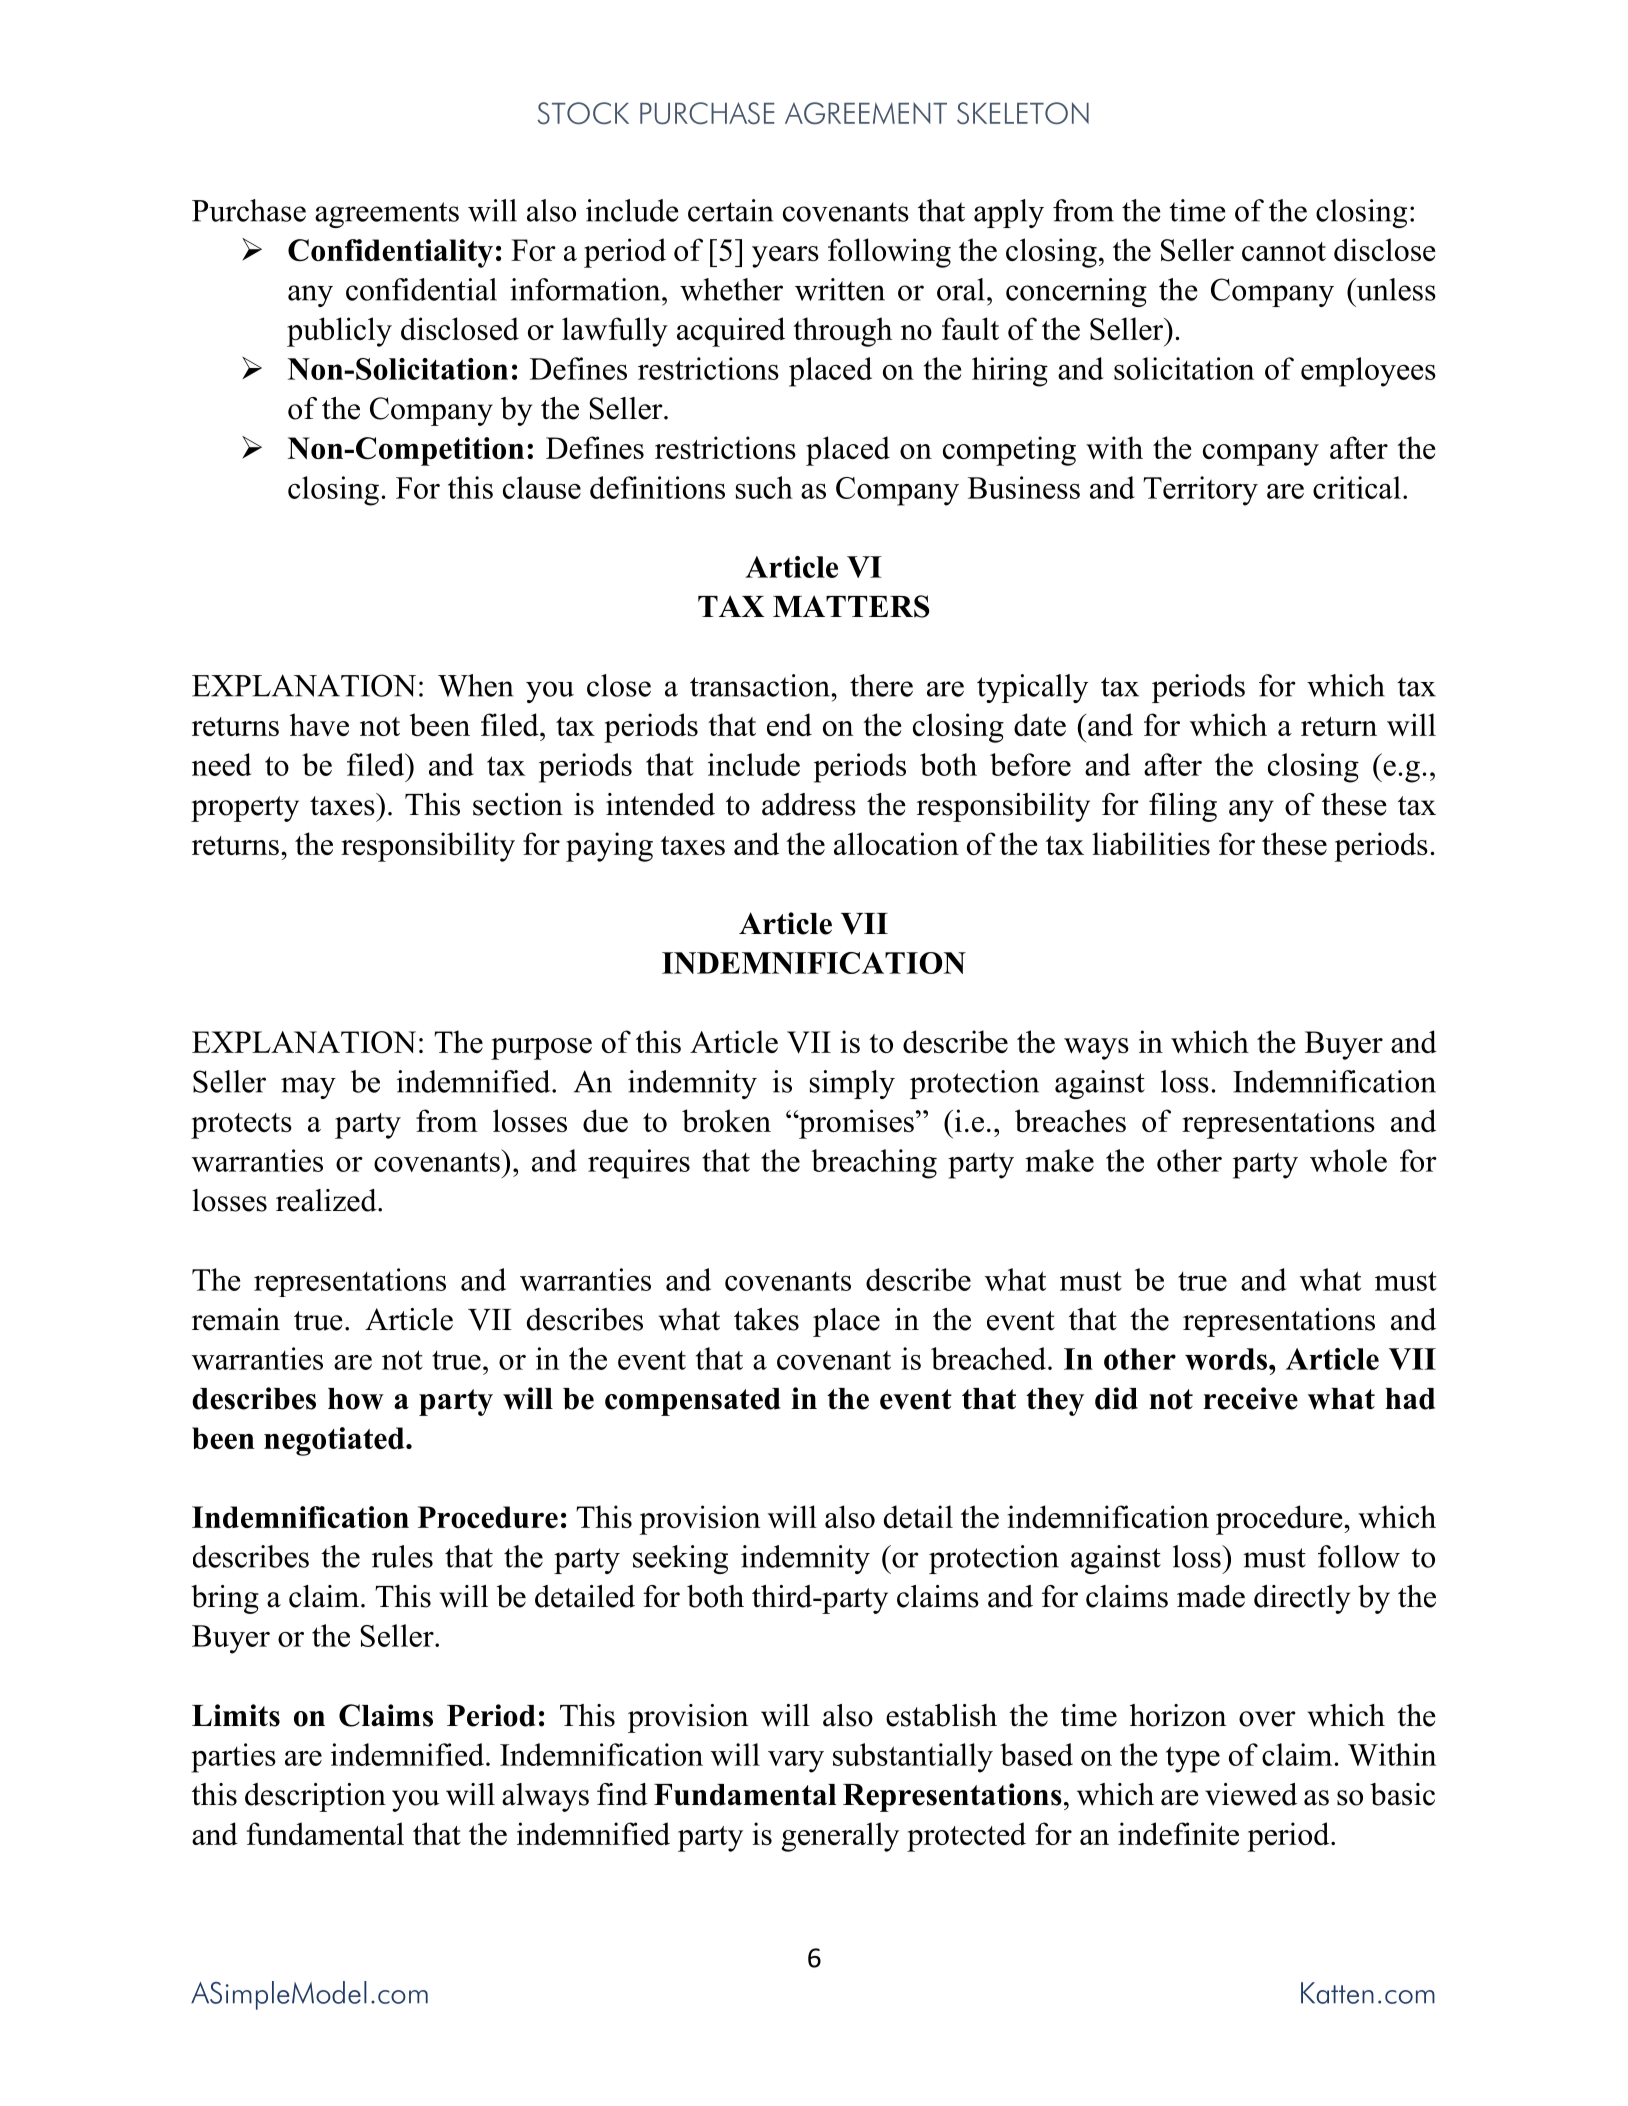 This page has width=1628, height=2106. What do you see at coordinates (1183, 807) in the page?
I see `filing` at bounding box center [1183, 807].
